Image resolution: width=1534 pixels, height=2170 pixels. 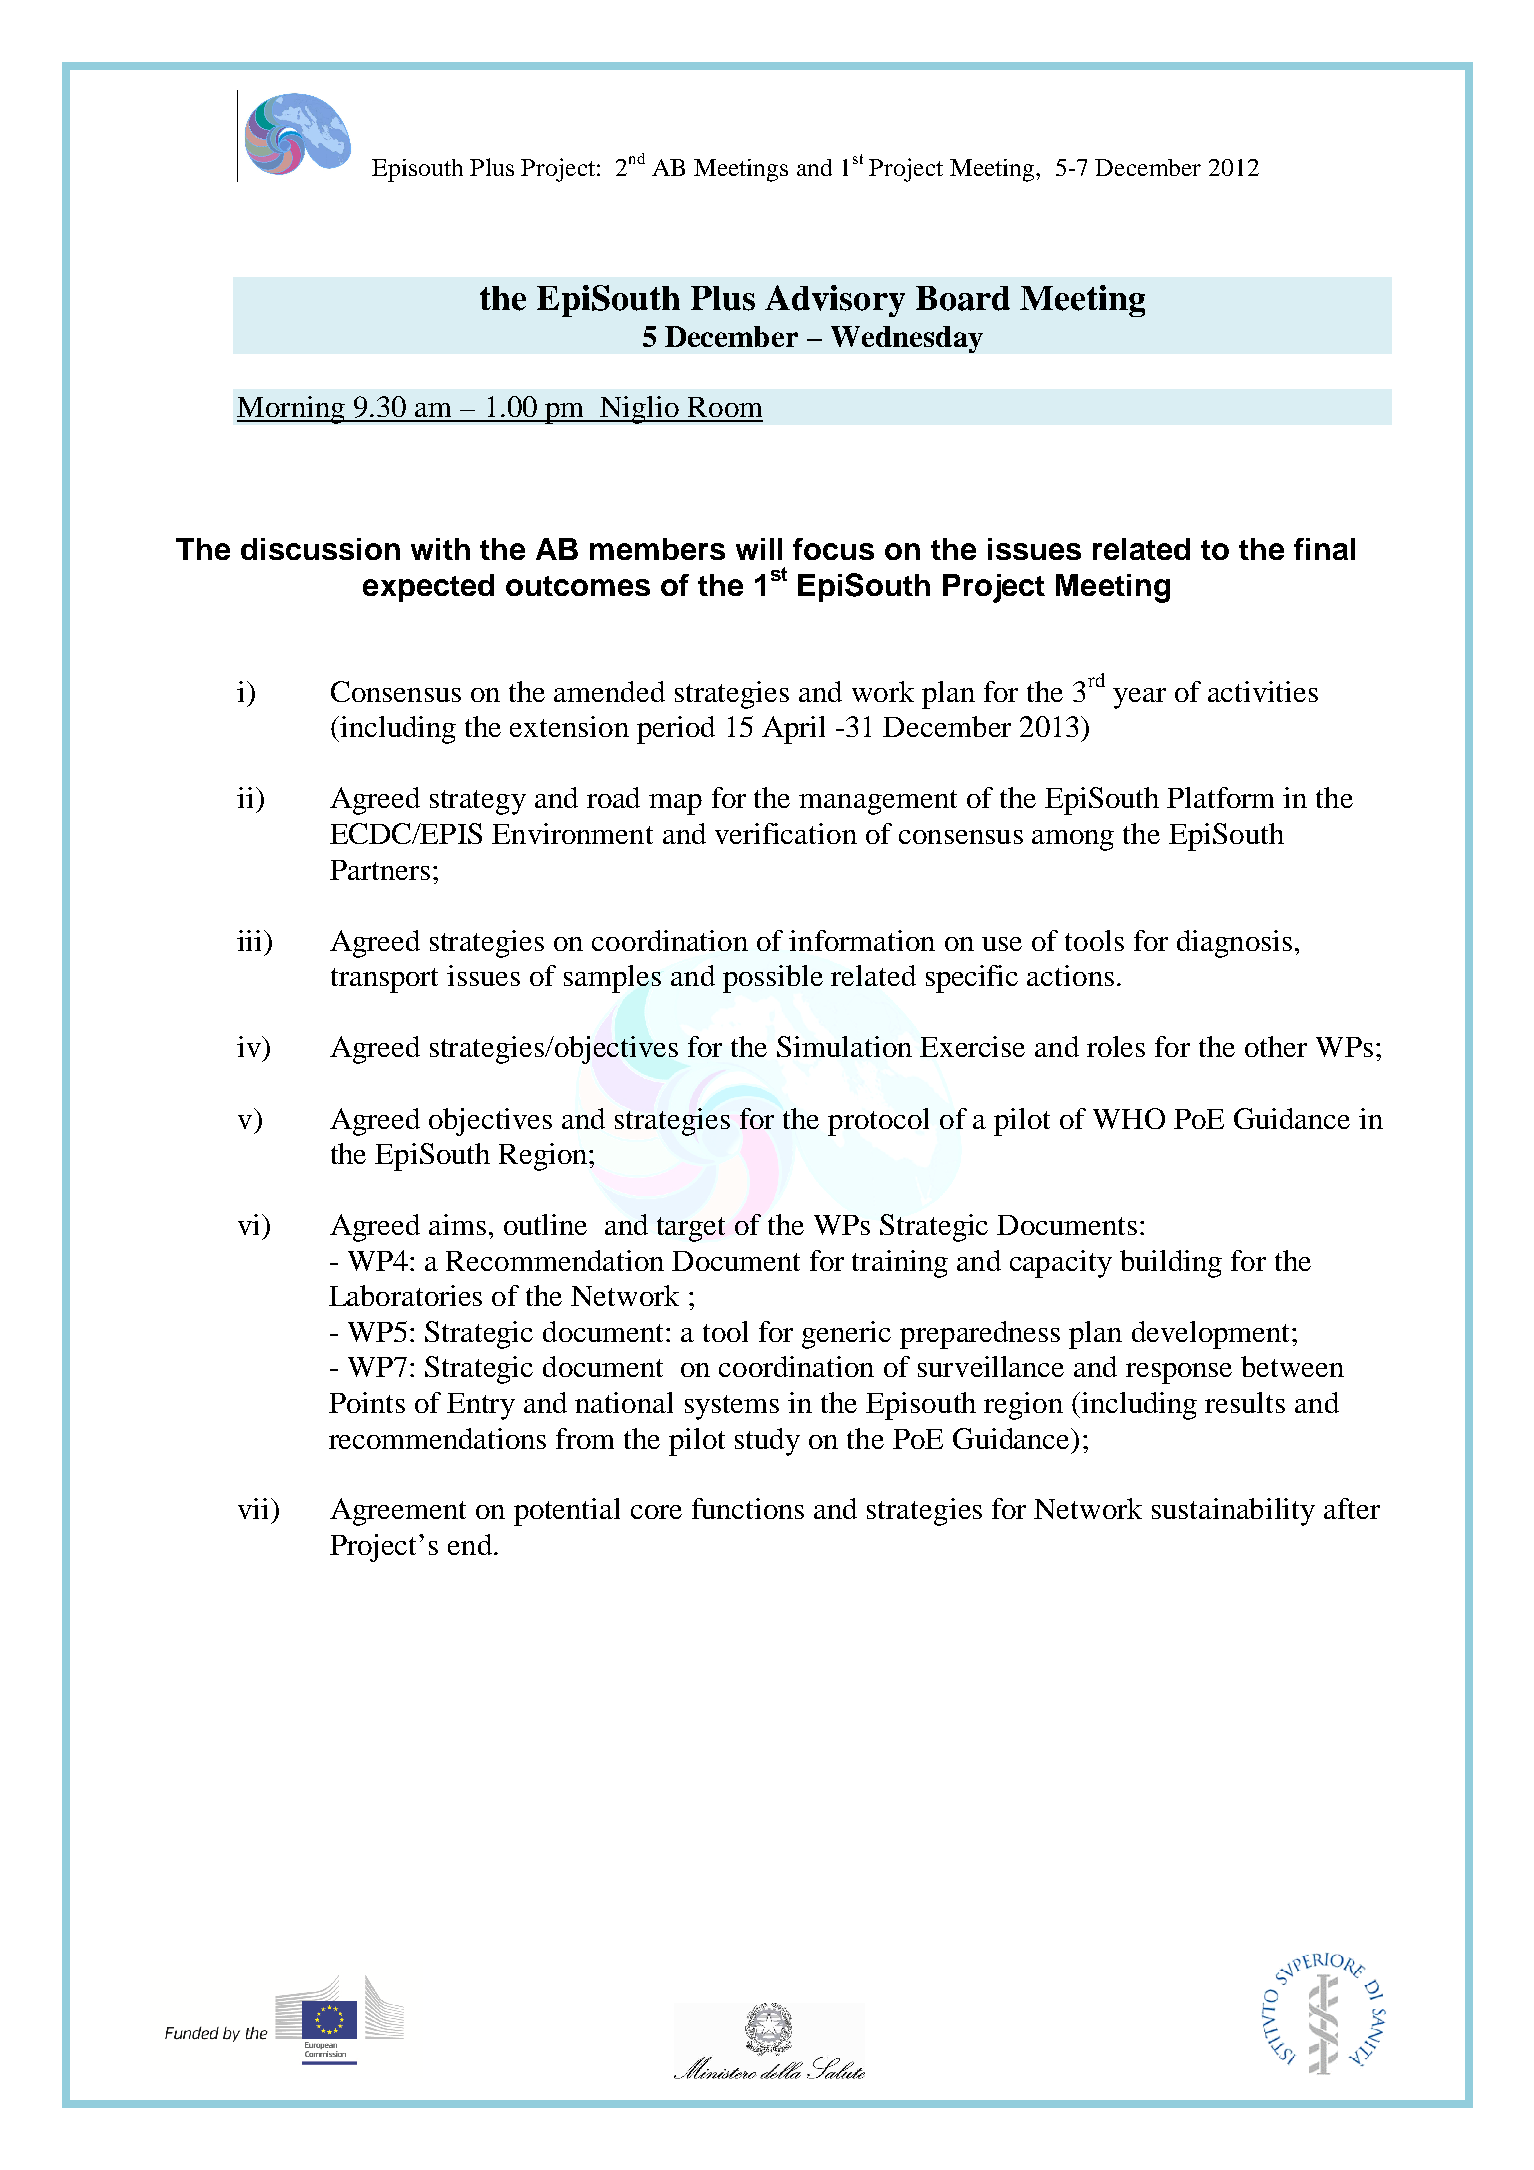 What do you see at coordinates (428, 588) in the screenshot?
I see `expected` at bounding box center [428, 588].
